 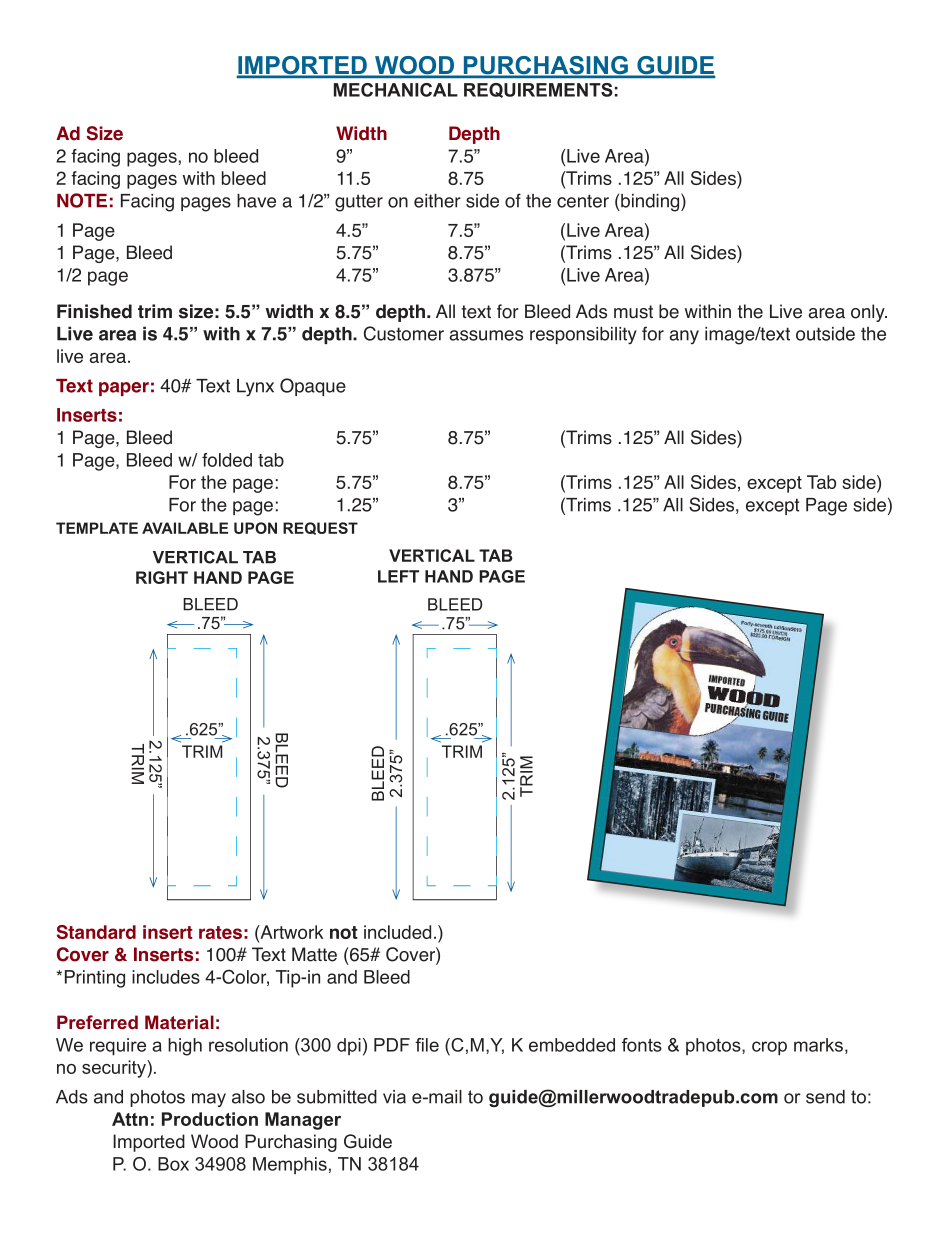 What do you see at coordinates (397, 932) in the image?
I see `included` at bounding box center [397, 932].
